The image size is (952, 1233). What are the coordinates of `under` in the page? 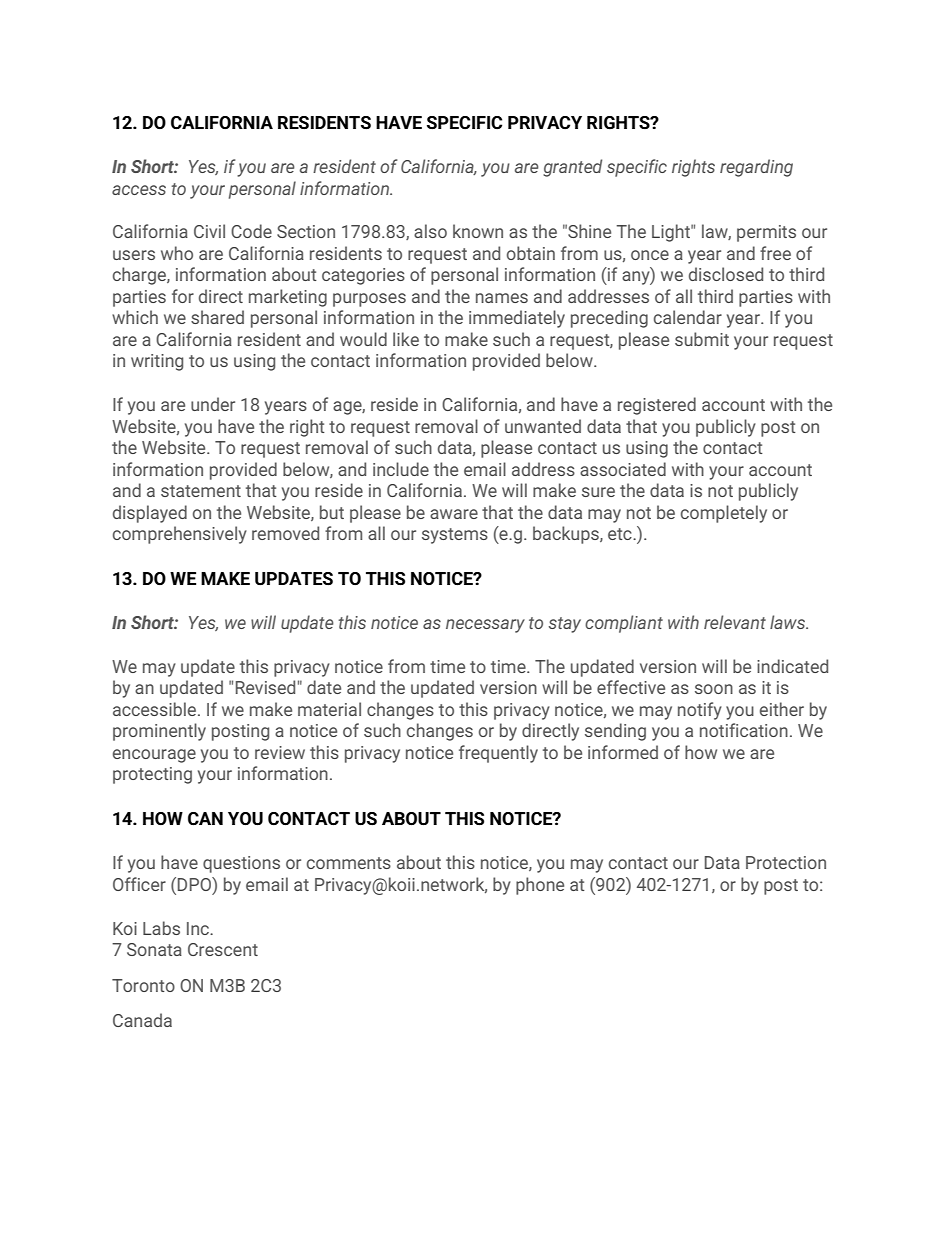 It's located at (213, 404).
